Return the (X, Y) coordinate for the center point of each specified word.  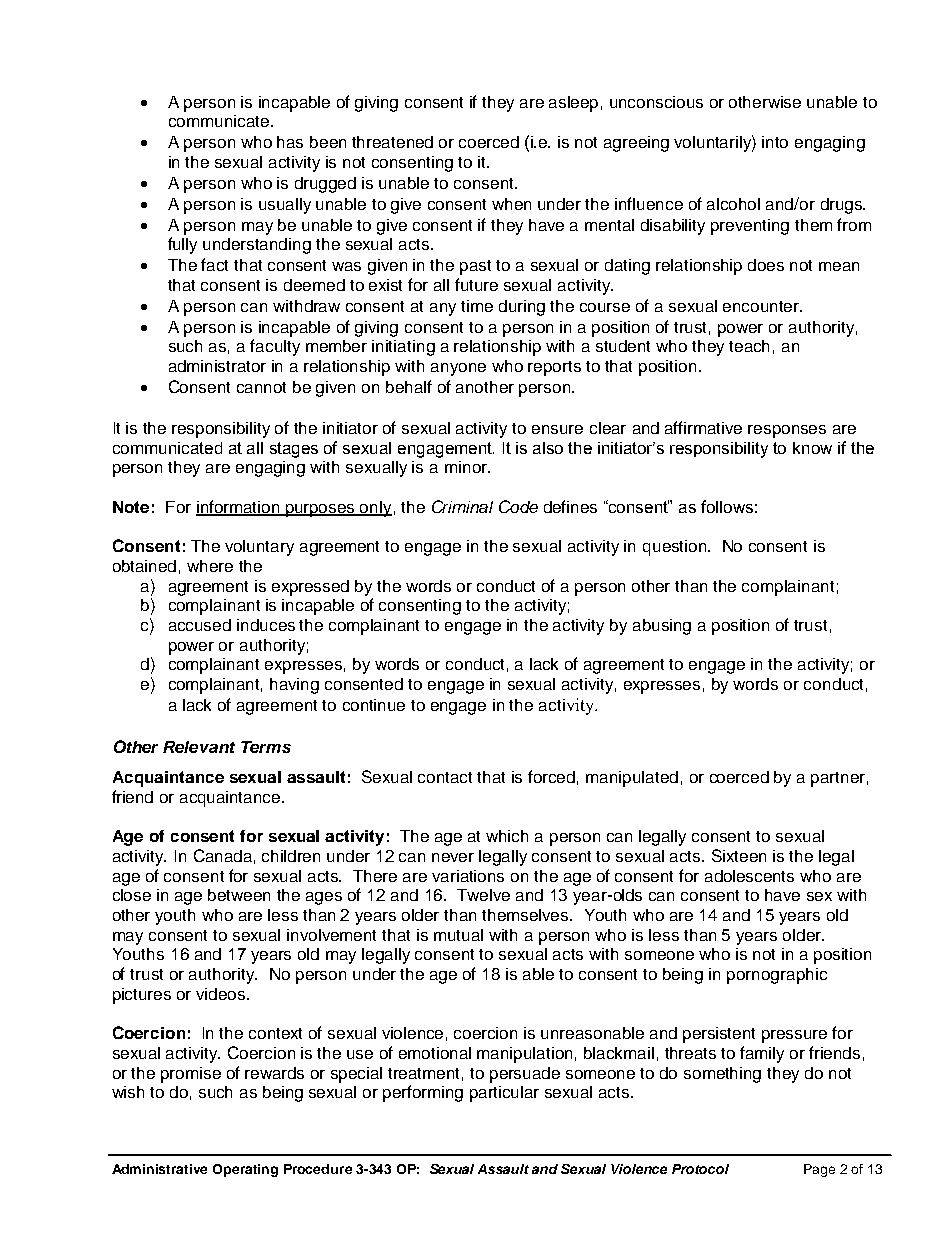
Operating (245, 1170)
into (775, 142)
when (511, 204)
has (290, 142)
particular (504, 1094)
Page (819, 1170)
